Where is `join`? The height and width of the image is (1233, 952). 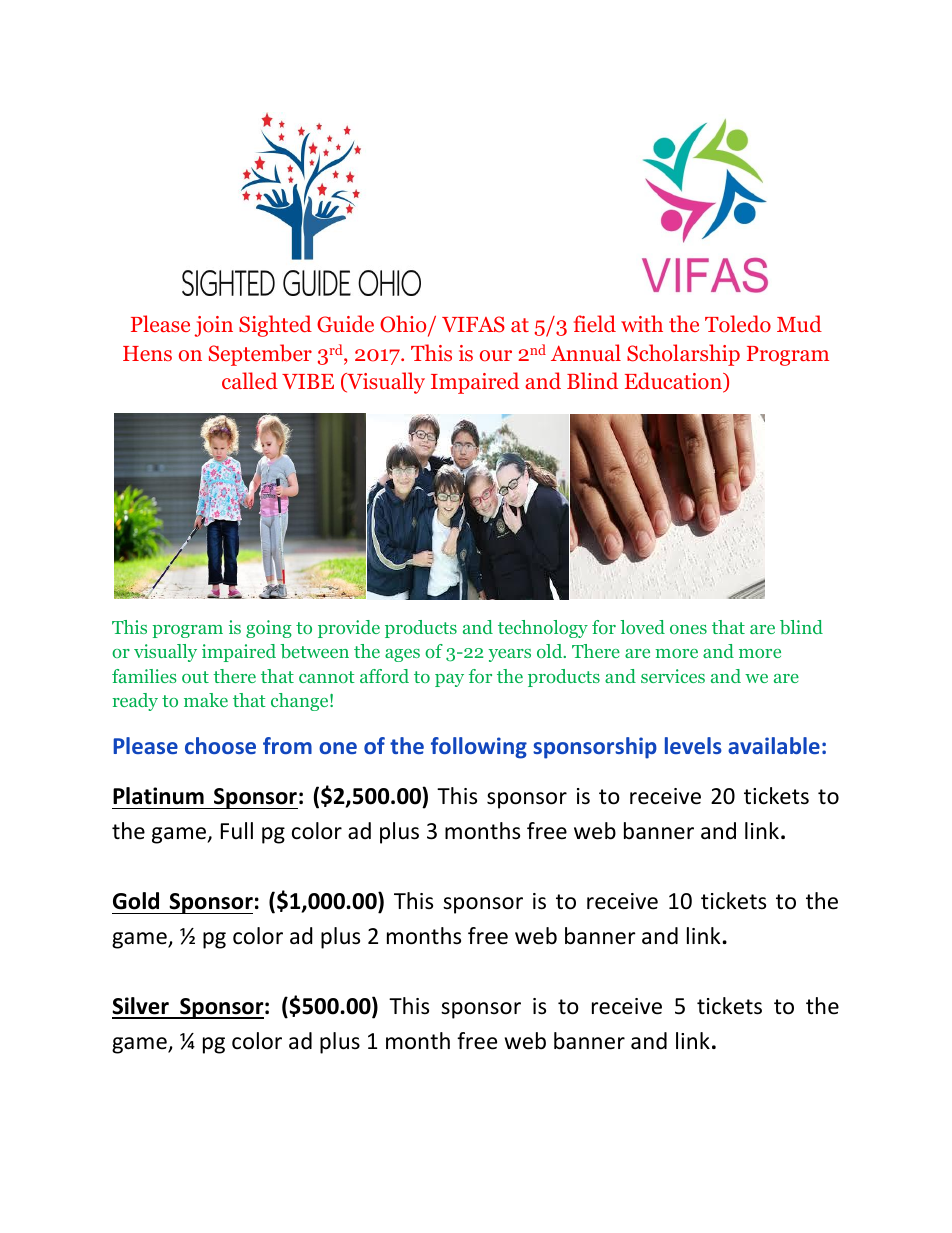
join is located at coordinates (213, 326).
